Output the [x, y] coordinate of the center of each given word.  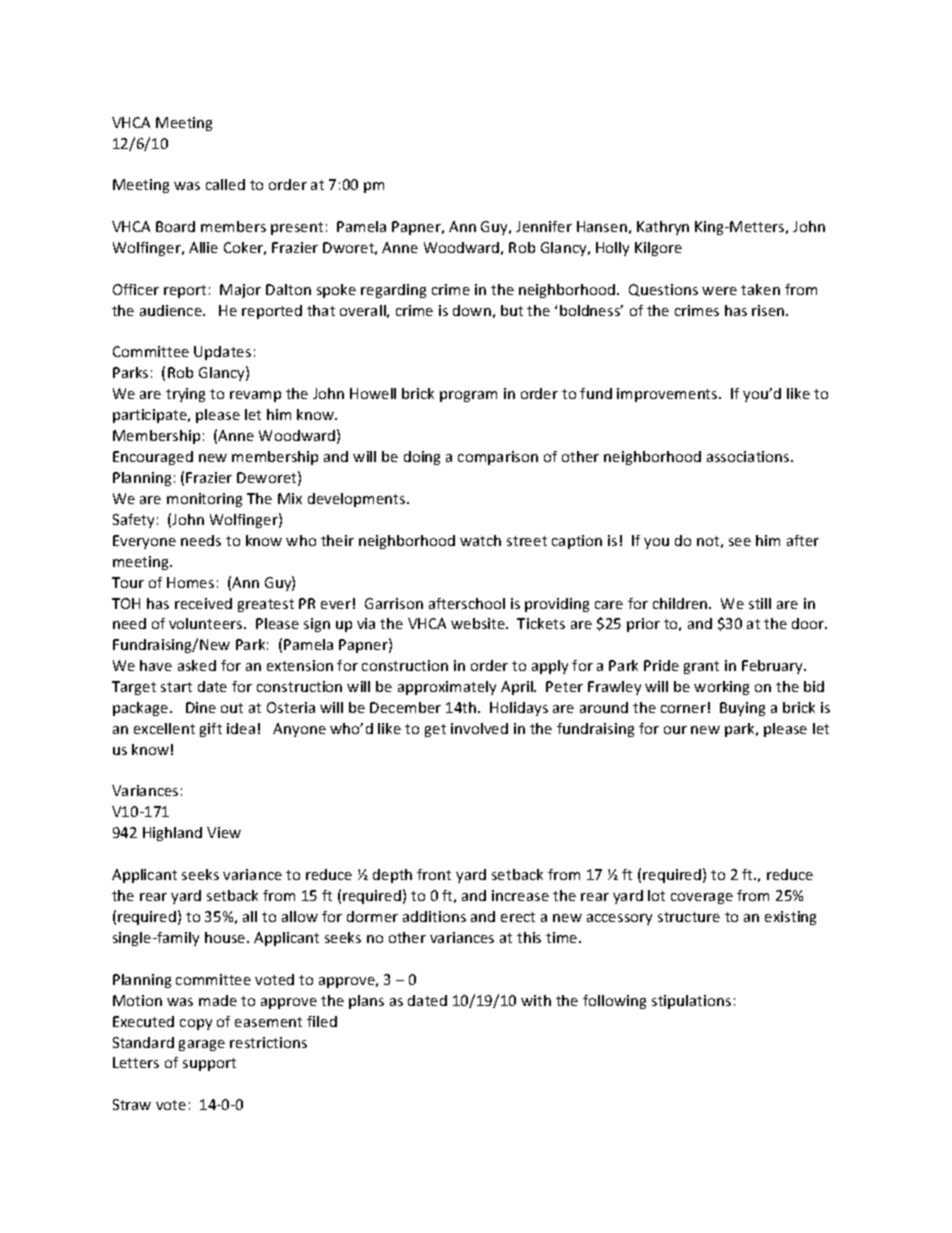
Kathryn [663, 228]
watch [480, 540]
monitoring [204, 500]
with [536, 1000]
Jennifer [544, 226]
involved [479, 728]
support [209, 1064]
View [224, 832]
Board [175, 226]
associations [749, 456]
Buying [742, 709]
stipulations [691, 1002]
